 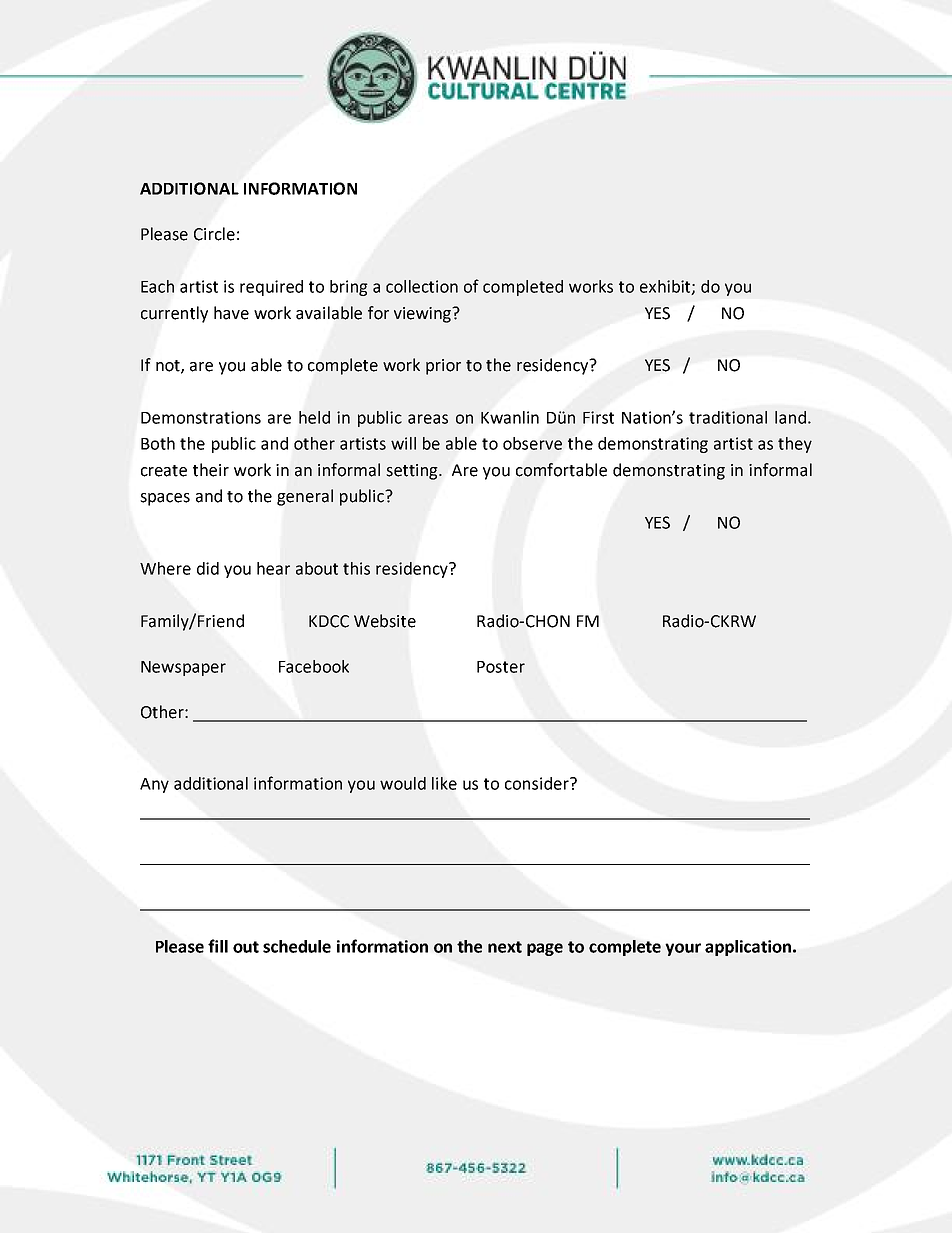 What do you see at coordinates (728, 417) in the screenshot?
I see `traditional` at bounding box center [728, 417].
